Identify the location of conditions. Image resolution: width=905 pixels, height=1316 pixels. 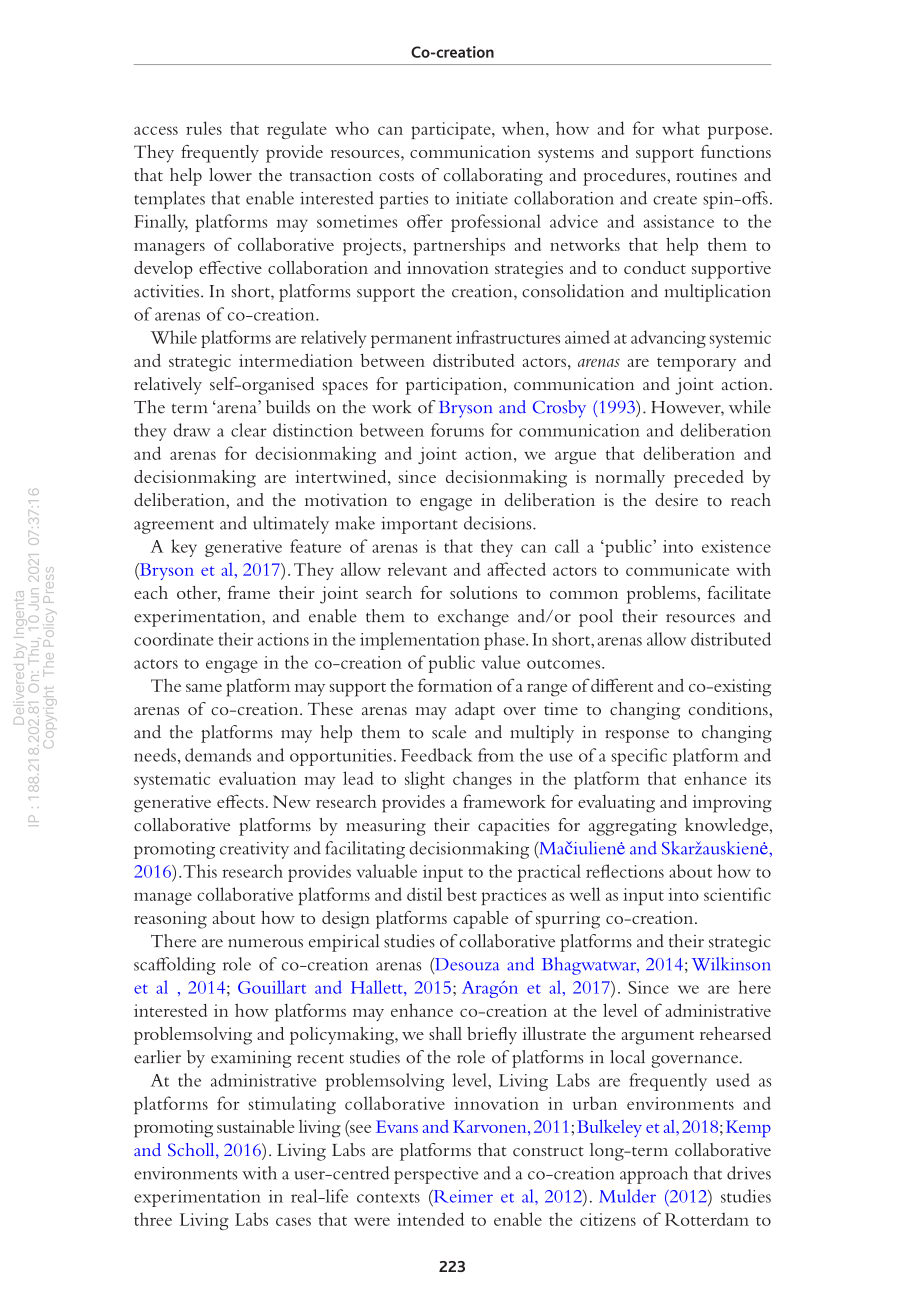
(729, 708).
